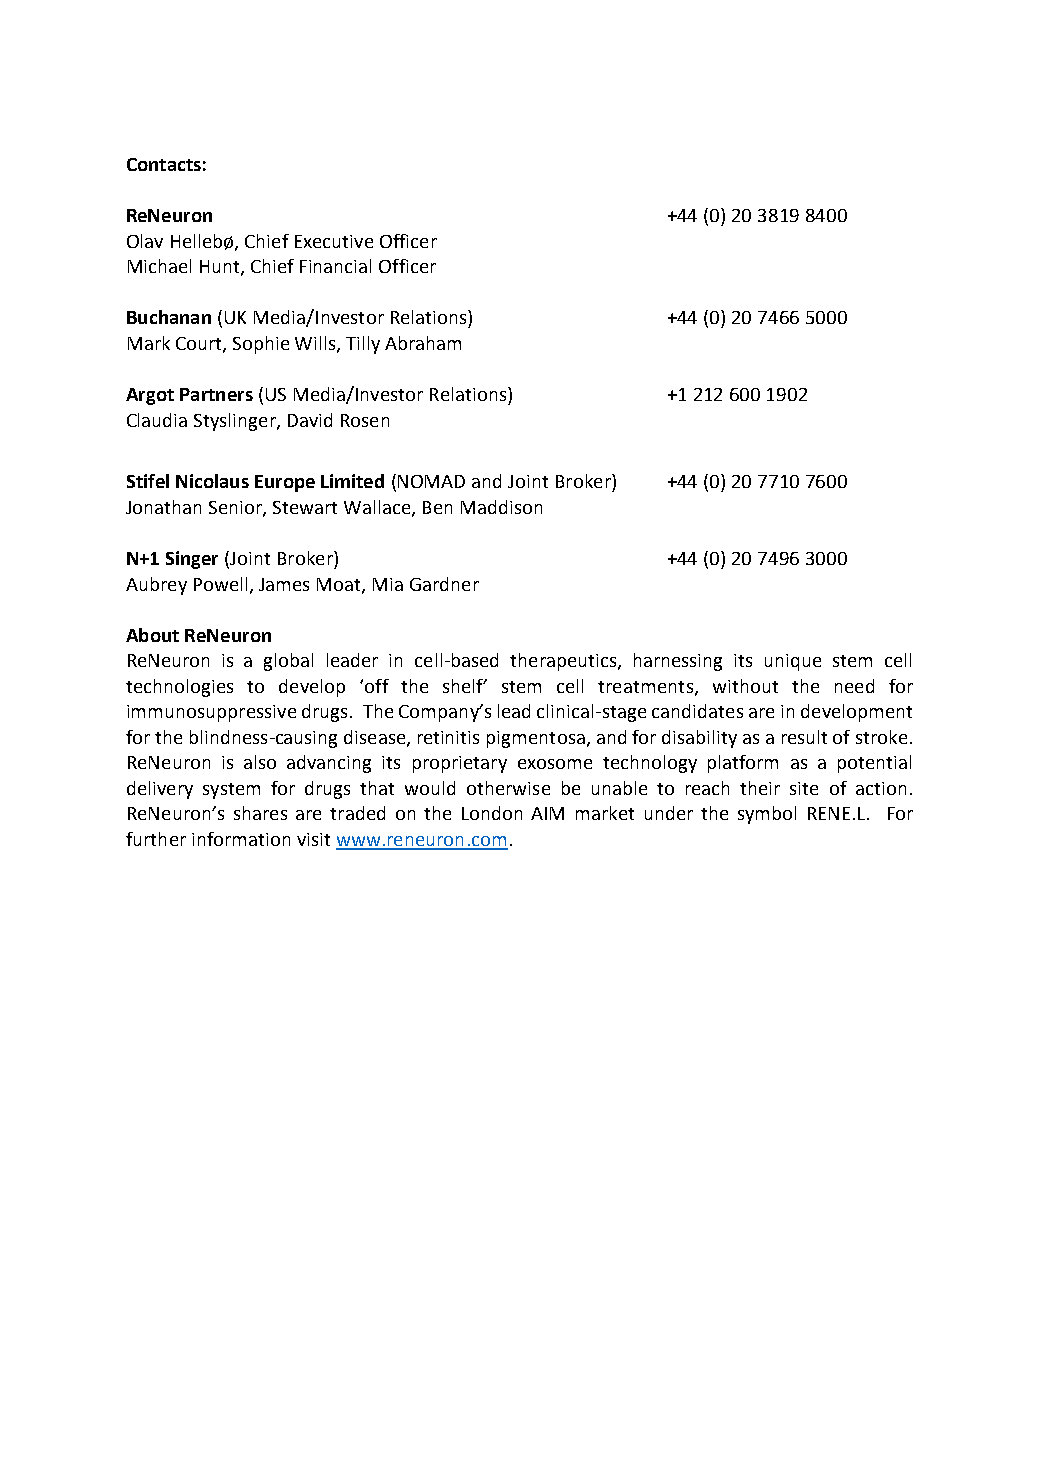 This screenshot has height=1469, width=1039. Describe the element at coordinates (260, 813) in the screenshot. I see `shares` at that location.
